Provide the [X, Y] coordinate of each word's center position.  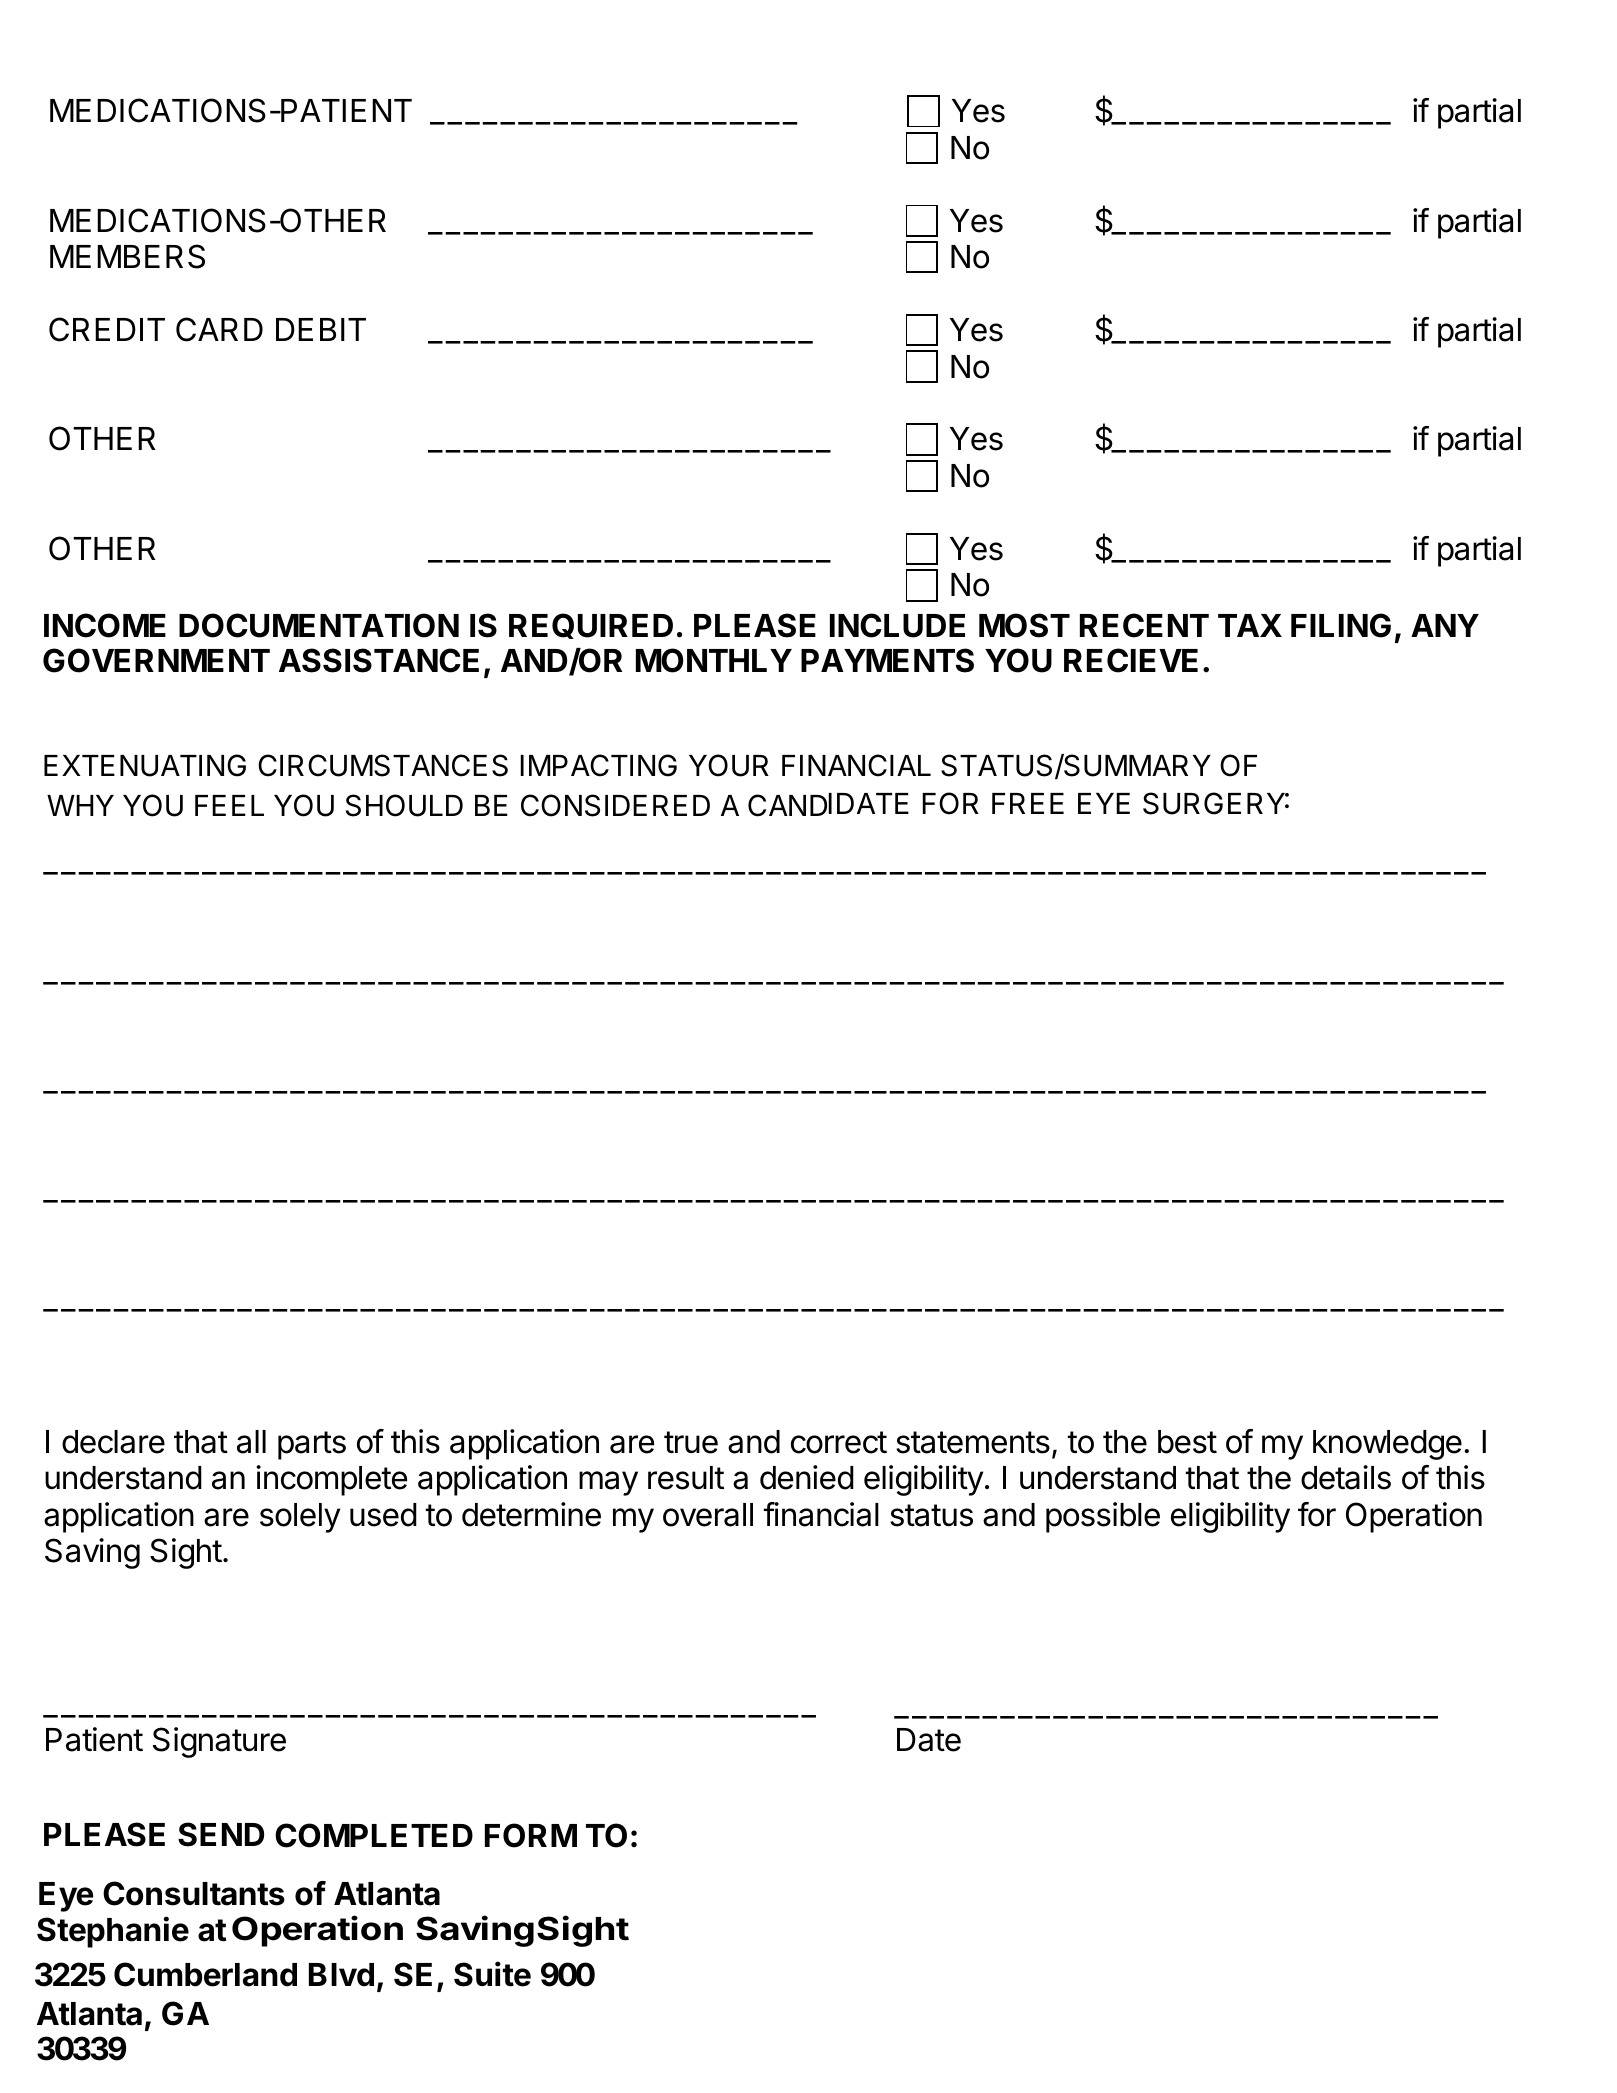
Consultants [194, 1893]
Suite [492, 1974]
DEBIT [321, 329]
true [691, 1442]
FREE [1028, 803]
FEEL [229, 805]
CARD [219, 329]
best [1187, 1442]
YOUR [729, 765]
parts [312, 1445]
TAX [1250, 625]
